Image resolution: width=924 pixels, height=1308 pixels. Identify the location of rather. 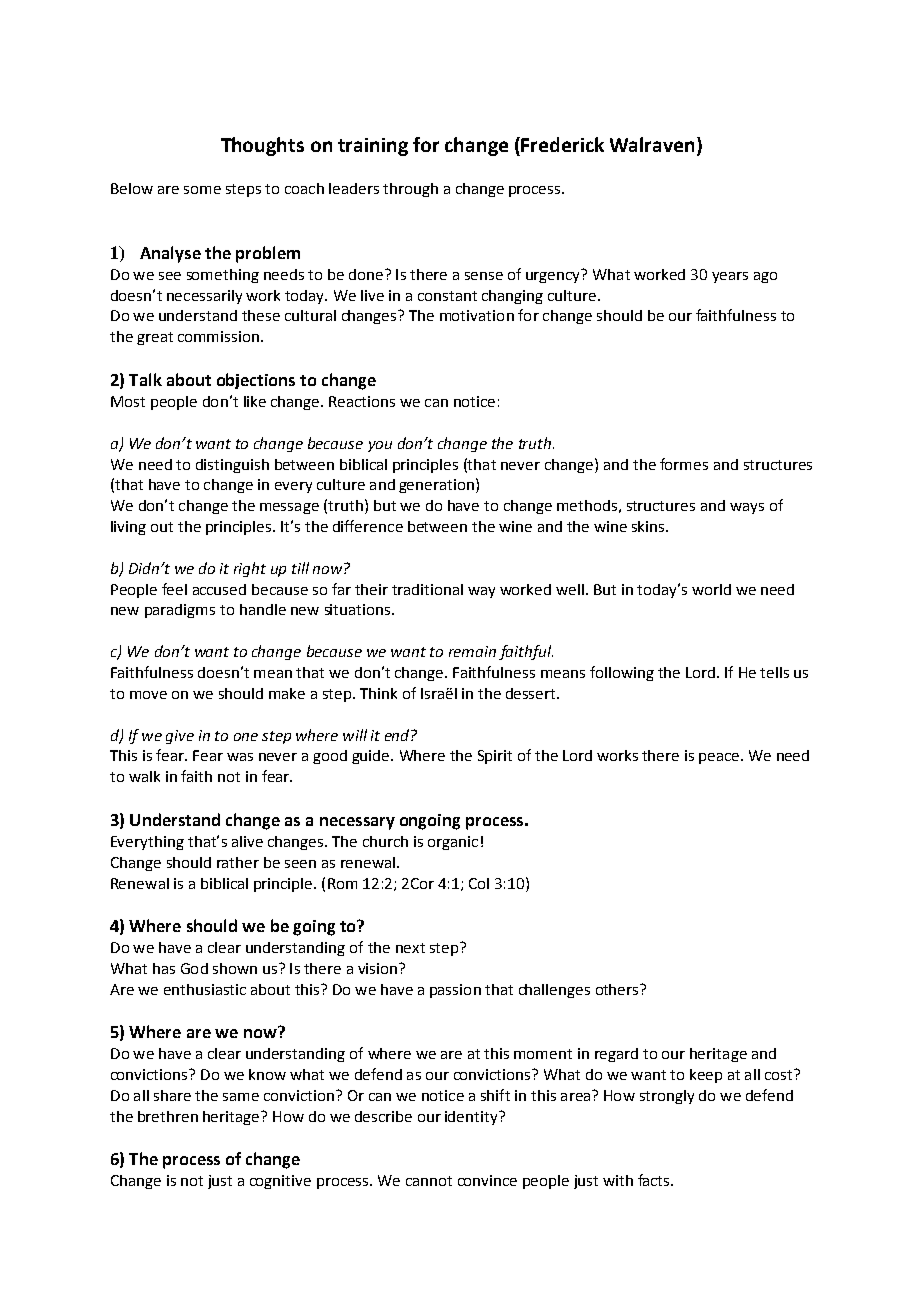
(238, 862).
